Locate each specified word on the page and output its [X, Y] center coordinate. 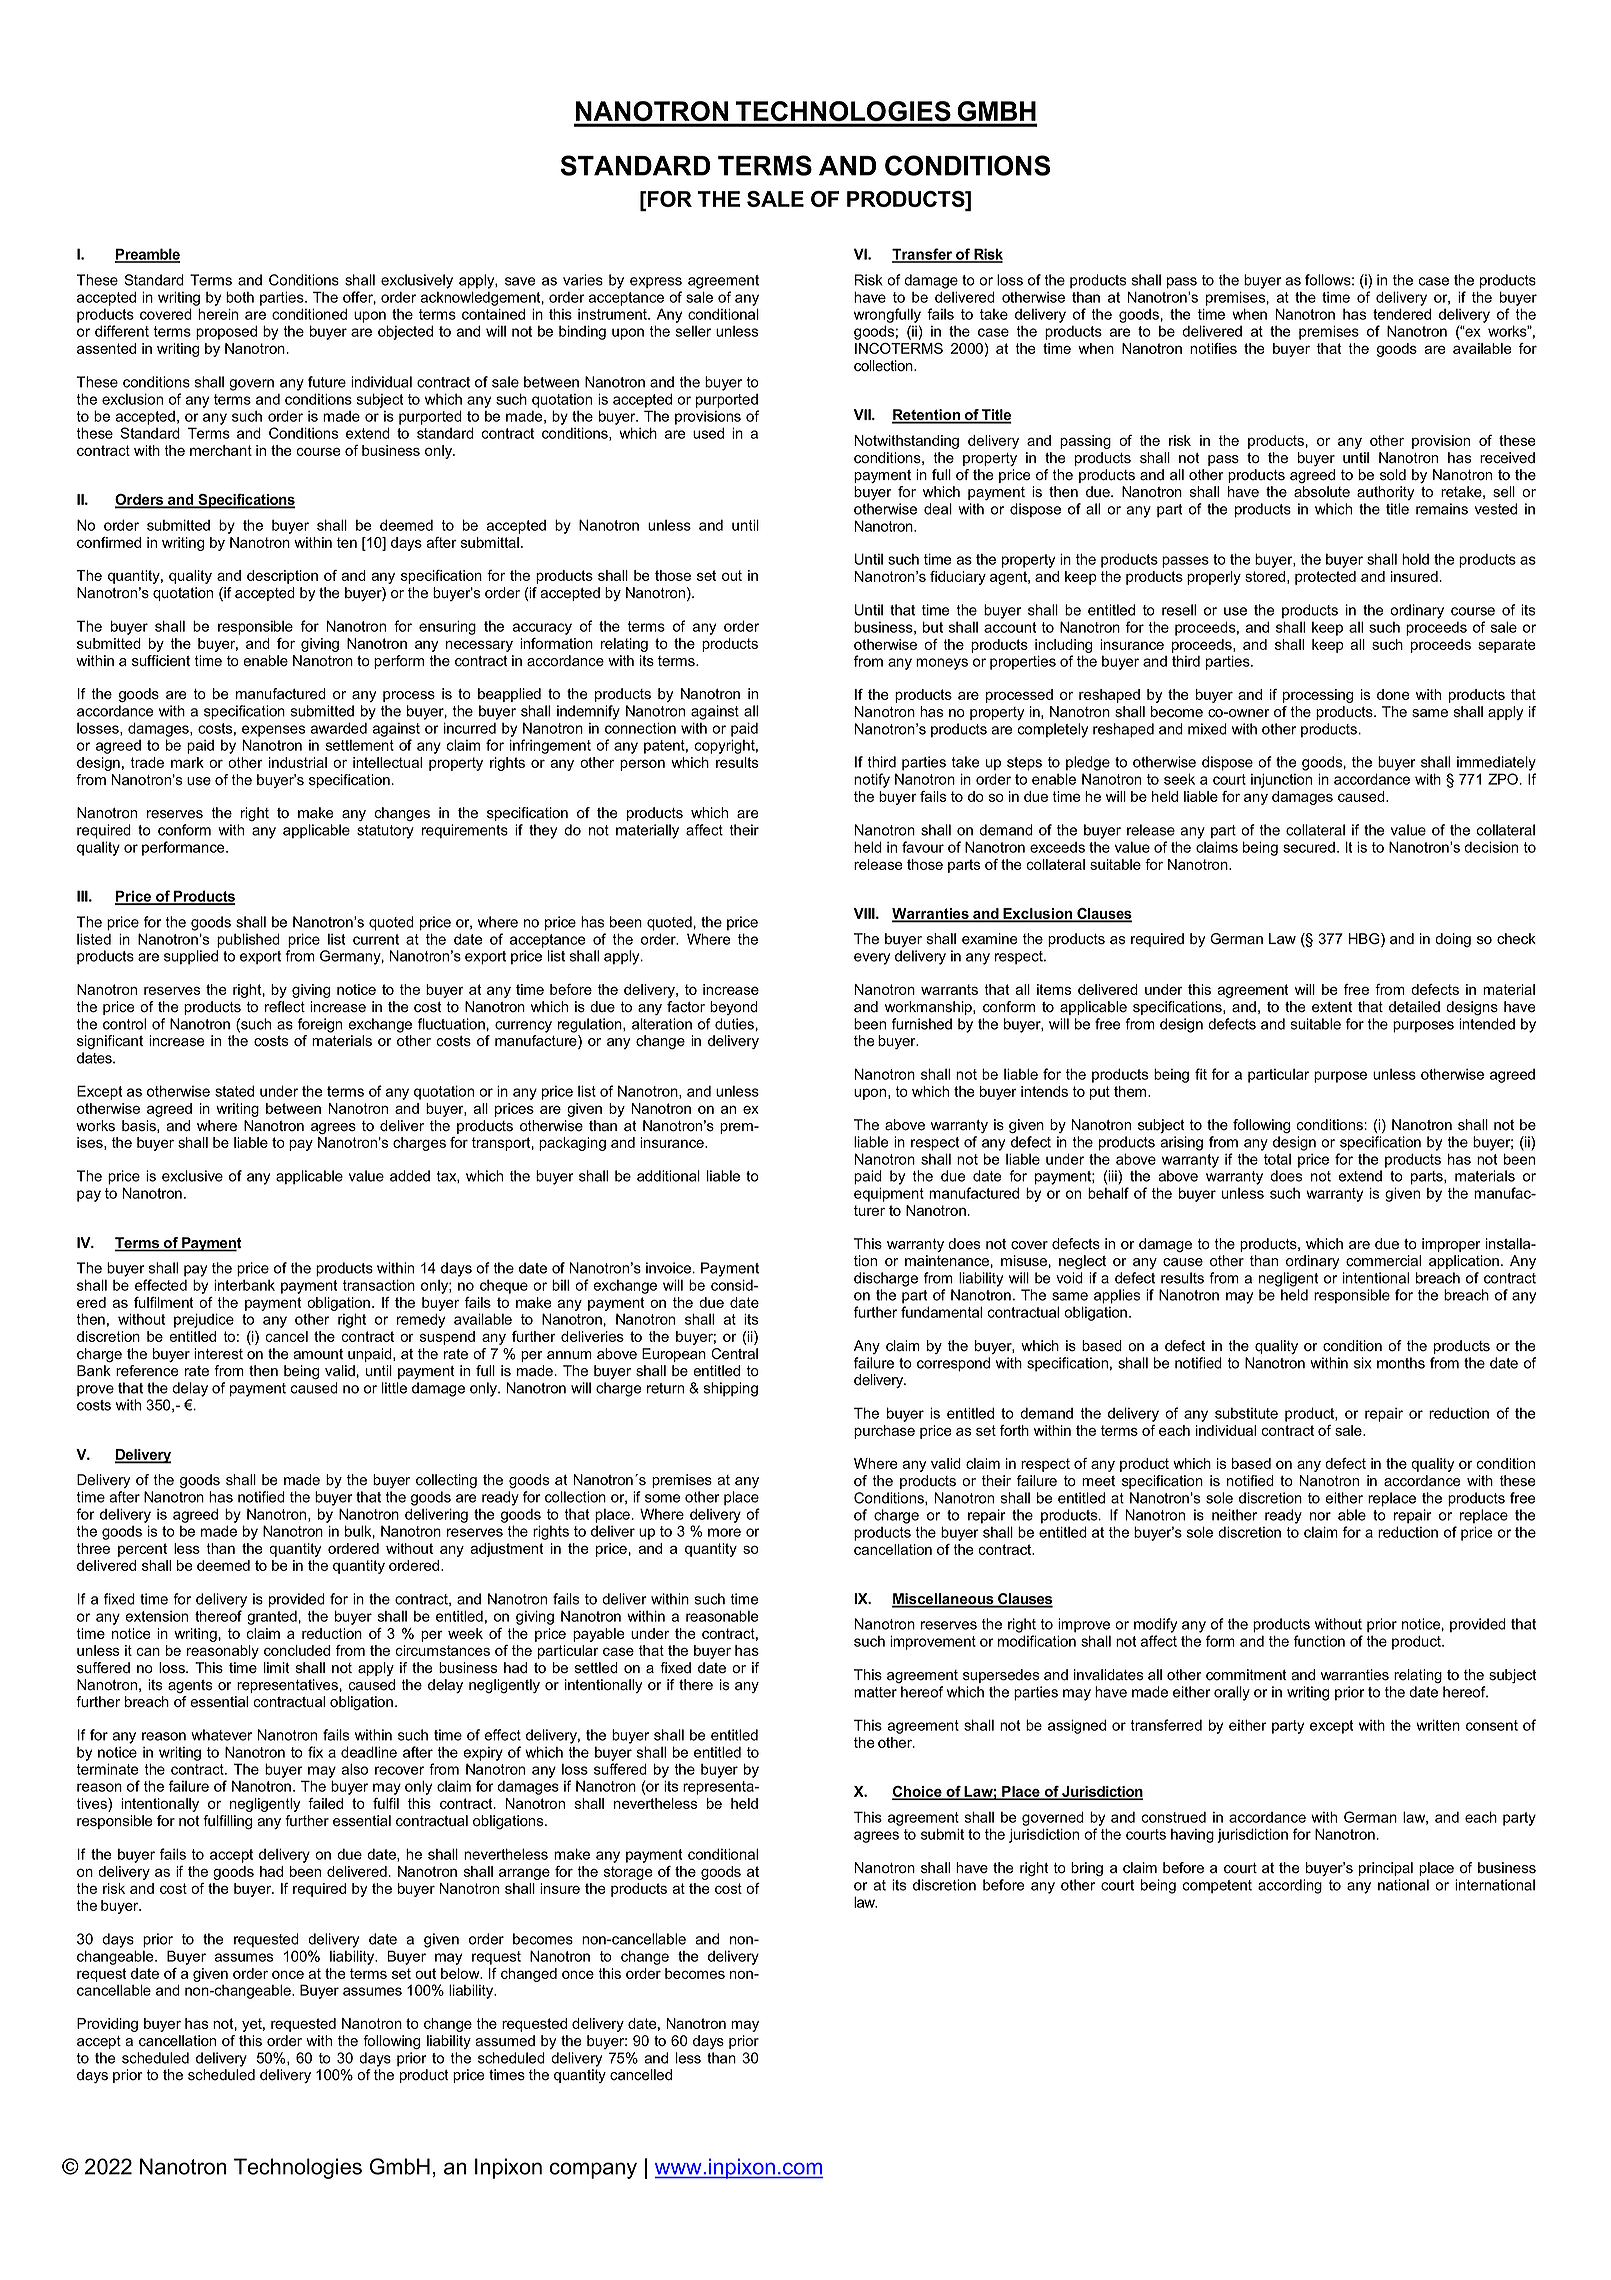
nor [1320, 1516]
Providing [107, 2025]
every [872, 959]
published [248, 940]
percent [142, 1550]
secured [1309, 847]
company [593, 2170]
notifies [1213, 348]
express [656, 283]
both [240, 297]
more [724, 1532]
